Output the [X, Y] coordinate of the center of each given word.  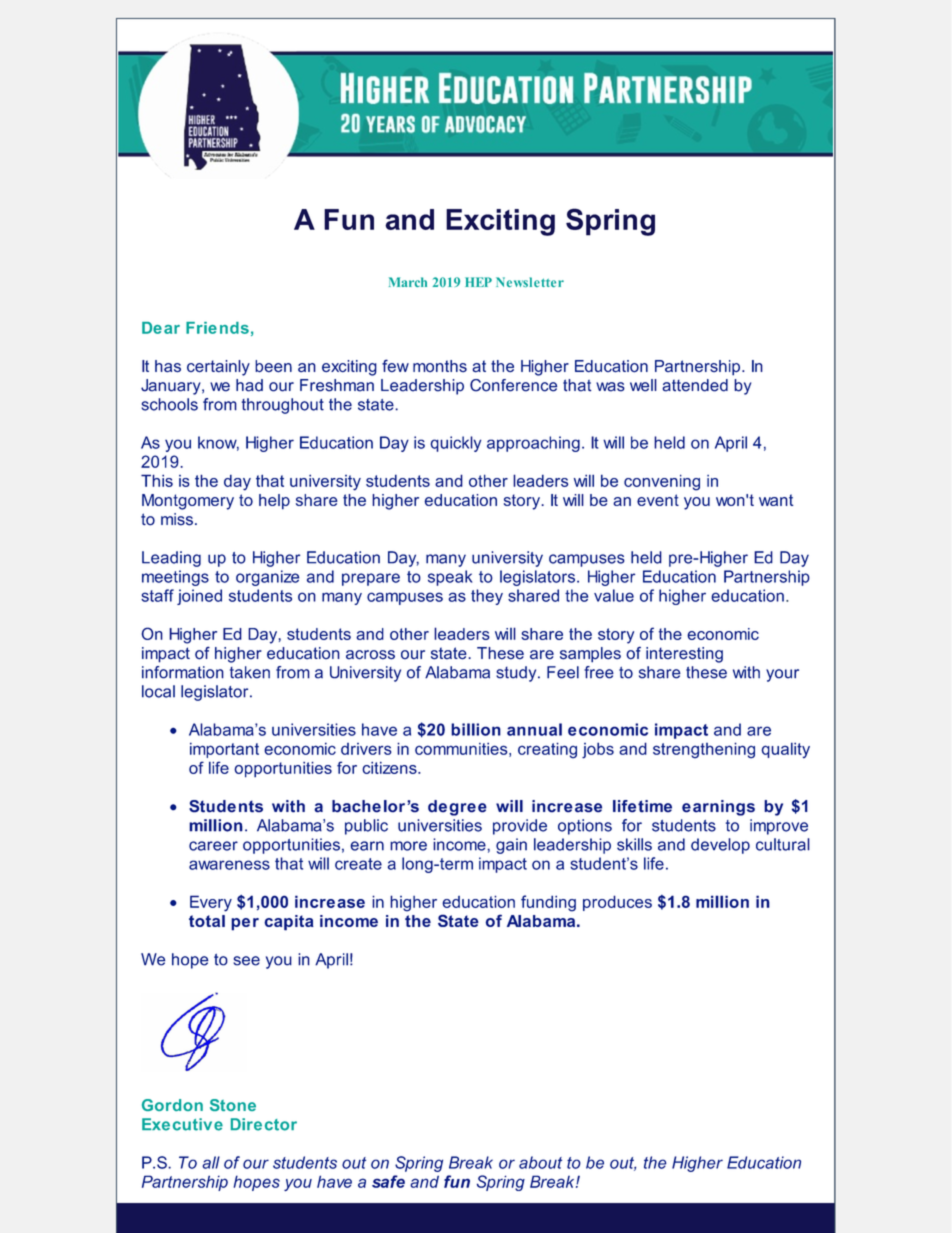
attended [695, 385]
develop [720, 846]
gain [511, 846]
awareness [229, 865]
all [211, 1162]
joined [199, 597]
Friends [217, 328]
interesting [684, 655]
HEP [478, 282]
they [487, 597]
